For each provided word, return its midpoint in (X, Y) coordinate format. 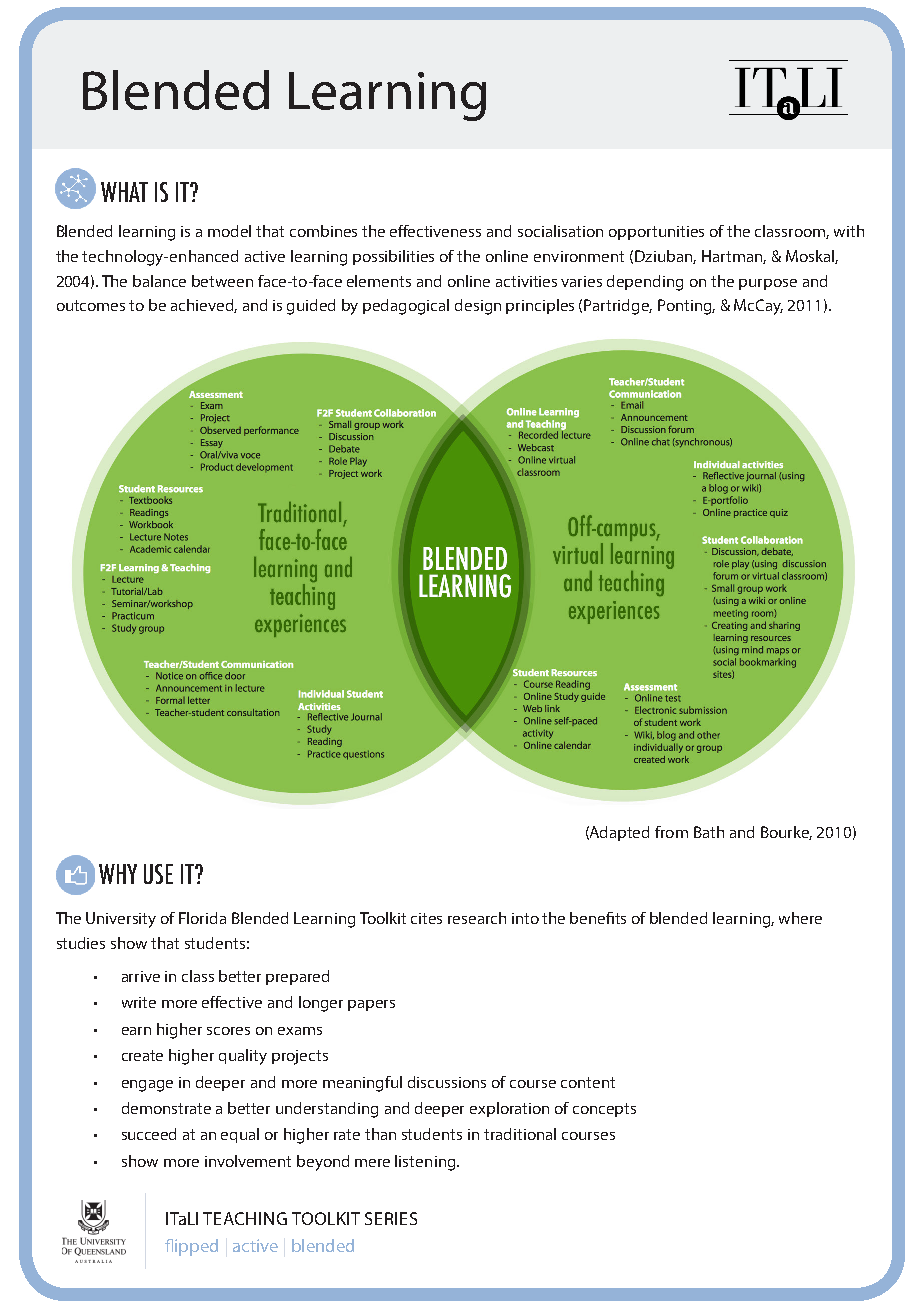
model (229, 231)
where (800, 918)
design (478, 307)
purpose (768, 284)
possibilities (393, 257)
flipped (191, 1247)
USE (158, 874)
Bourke (786, 833)
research (477, 918)
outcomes (91, 305)
